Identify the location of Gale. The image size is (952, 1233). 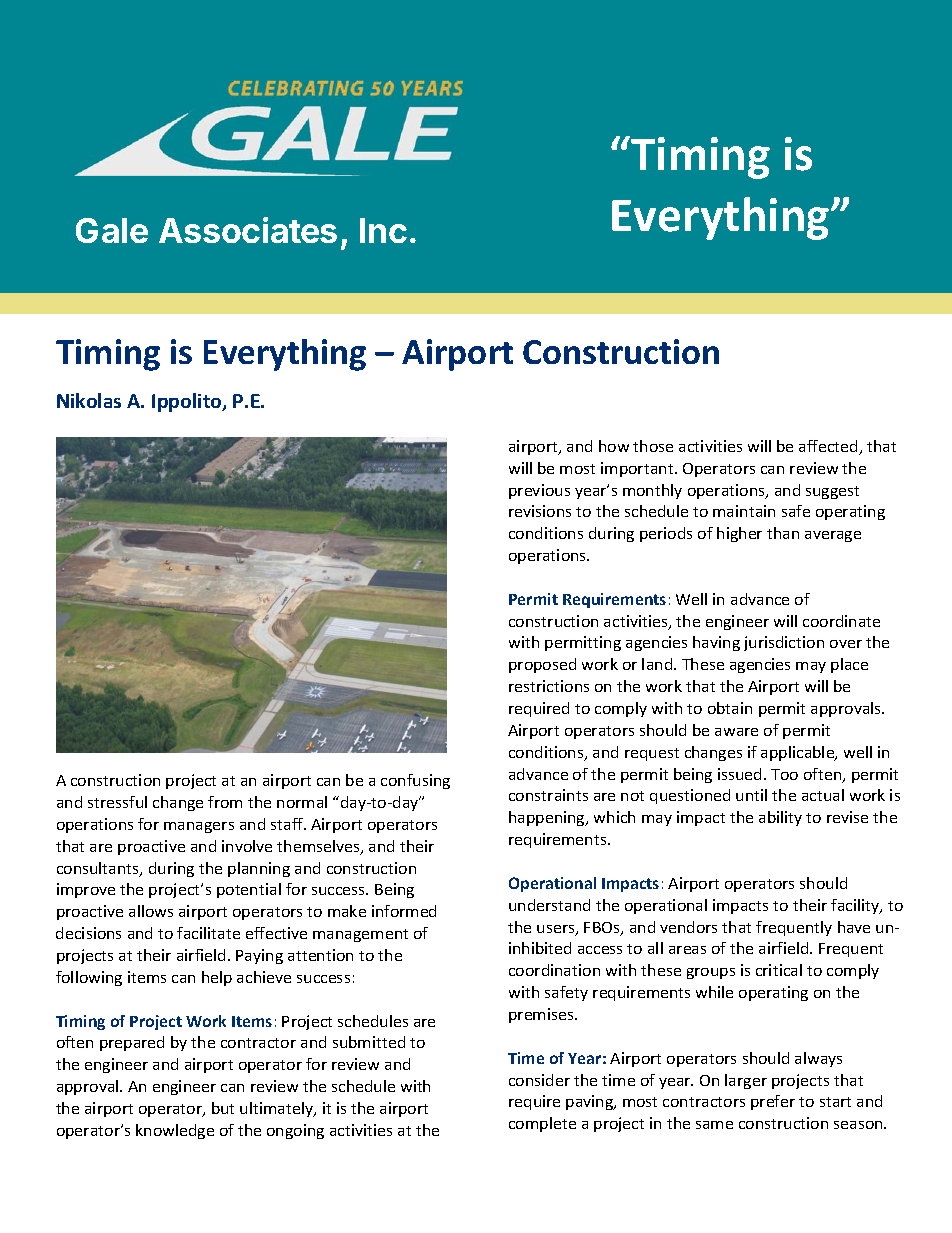
(112, 230).
